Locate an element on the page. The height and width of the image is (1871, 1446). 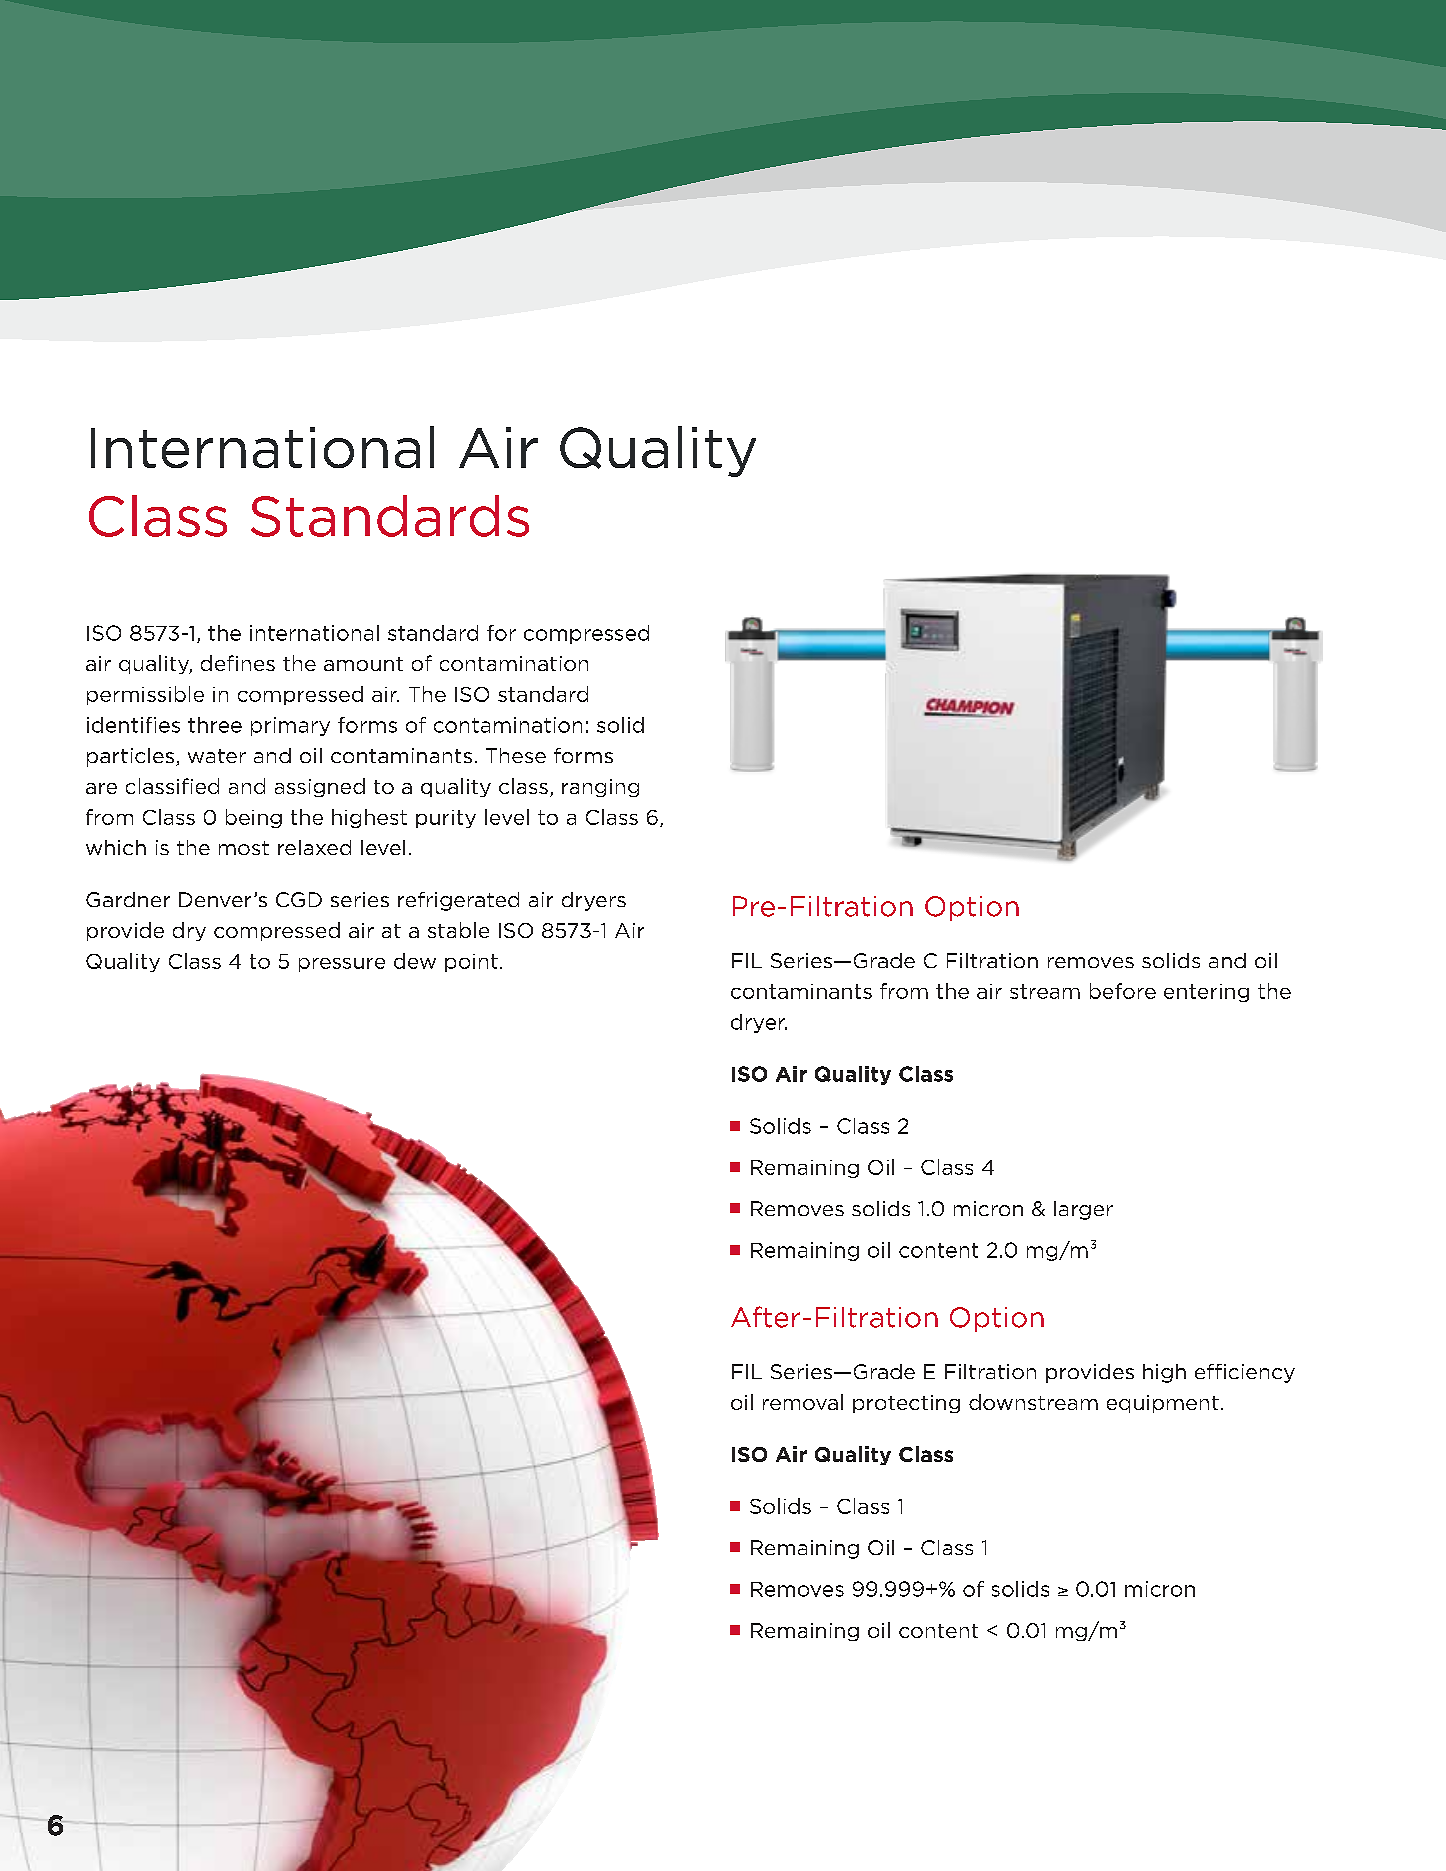
purity is located at coordinates (446, 819).
